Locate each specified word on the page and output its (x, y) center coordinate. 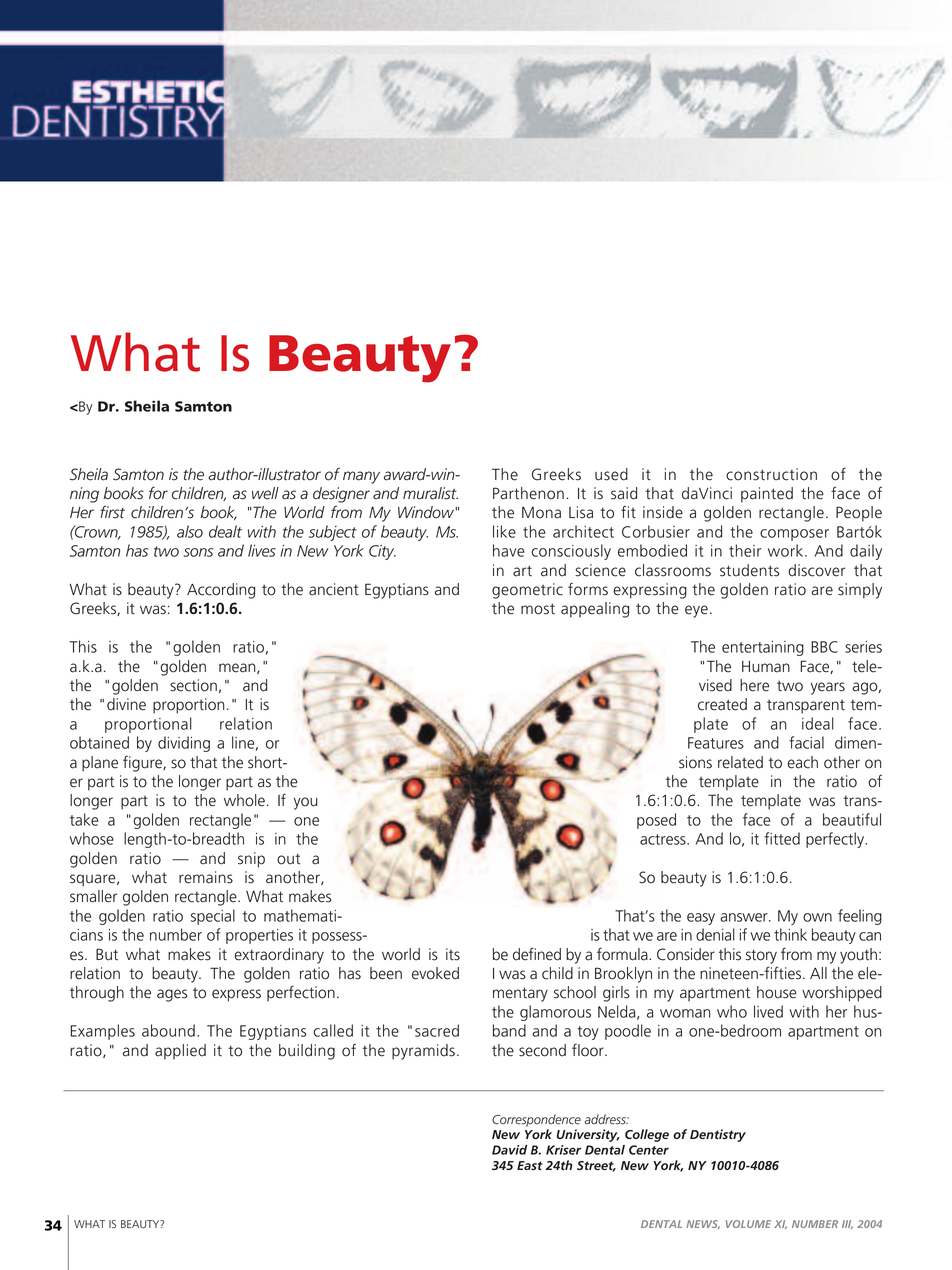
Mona (541, 513)
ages (172, 995)
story (761, 956)
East (530, 1165)
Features (716, 743)
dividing (184, 744)
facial (806, 742)
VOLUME (748, 1224)
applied (180, 1052)
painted (767, 495)
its (453, 954)
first (112, 512)
